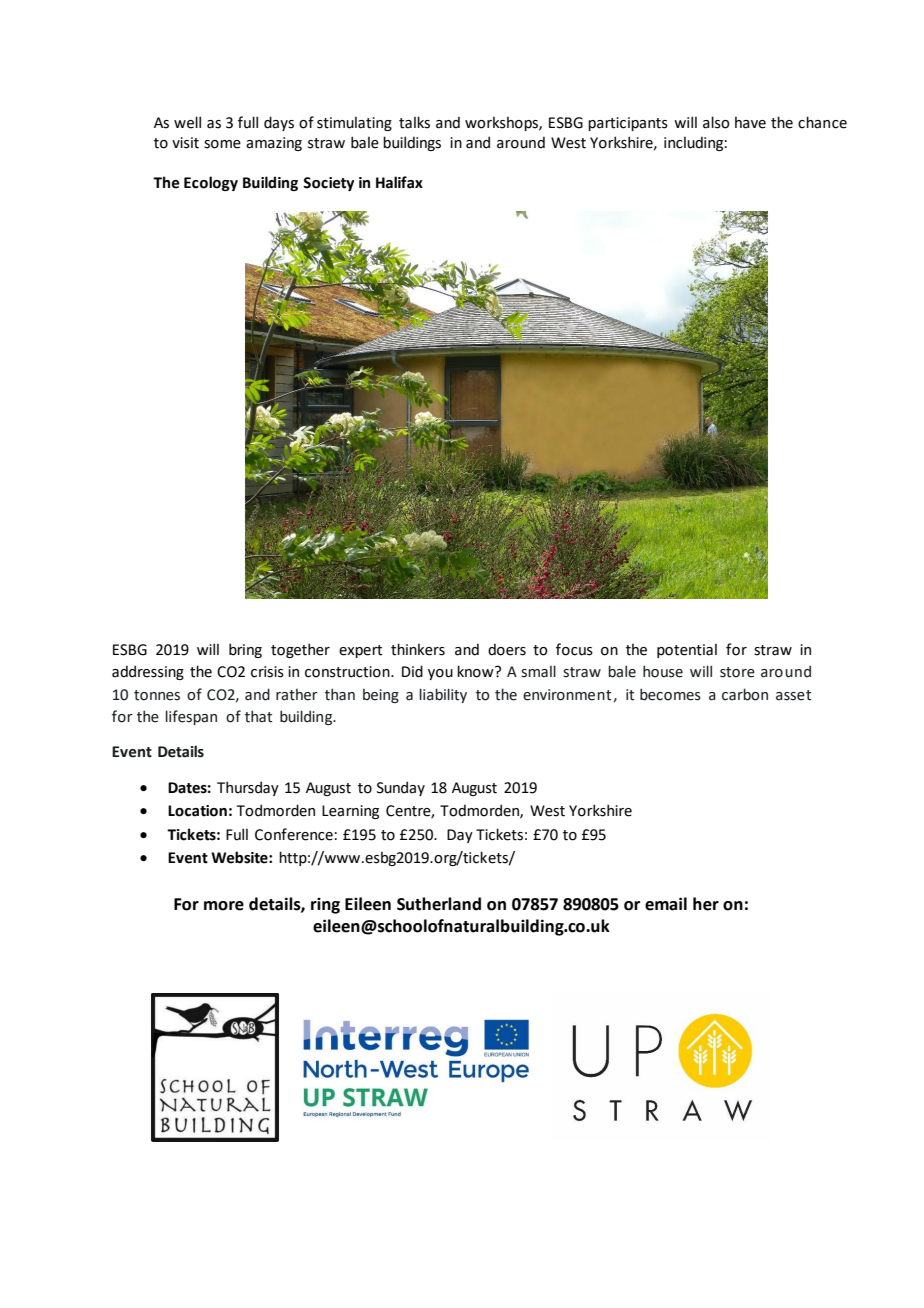 This image has width=924, height=1308. Describe the element at coordinates (507, 649) in the image. I see `doers` at that location.
